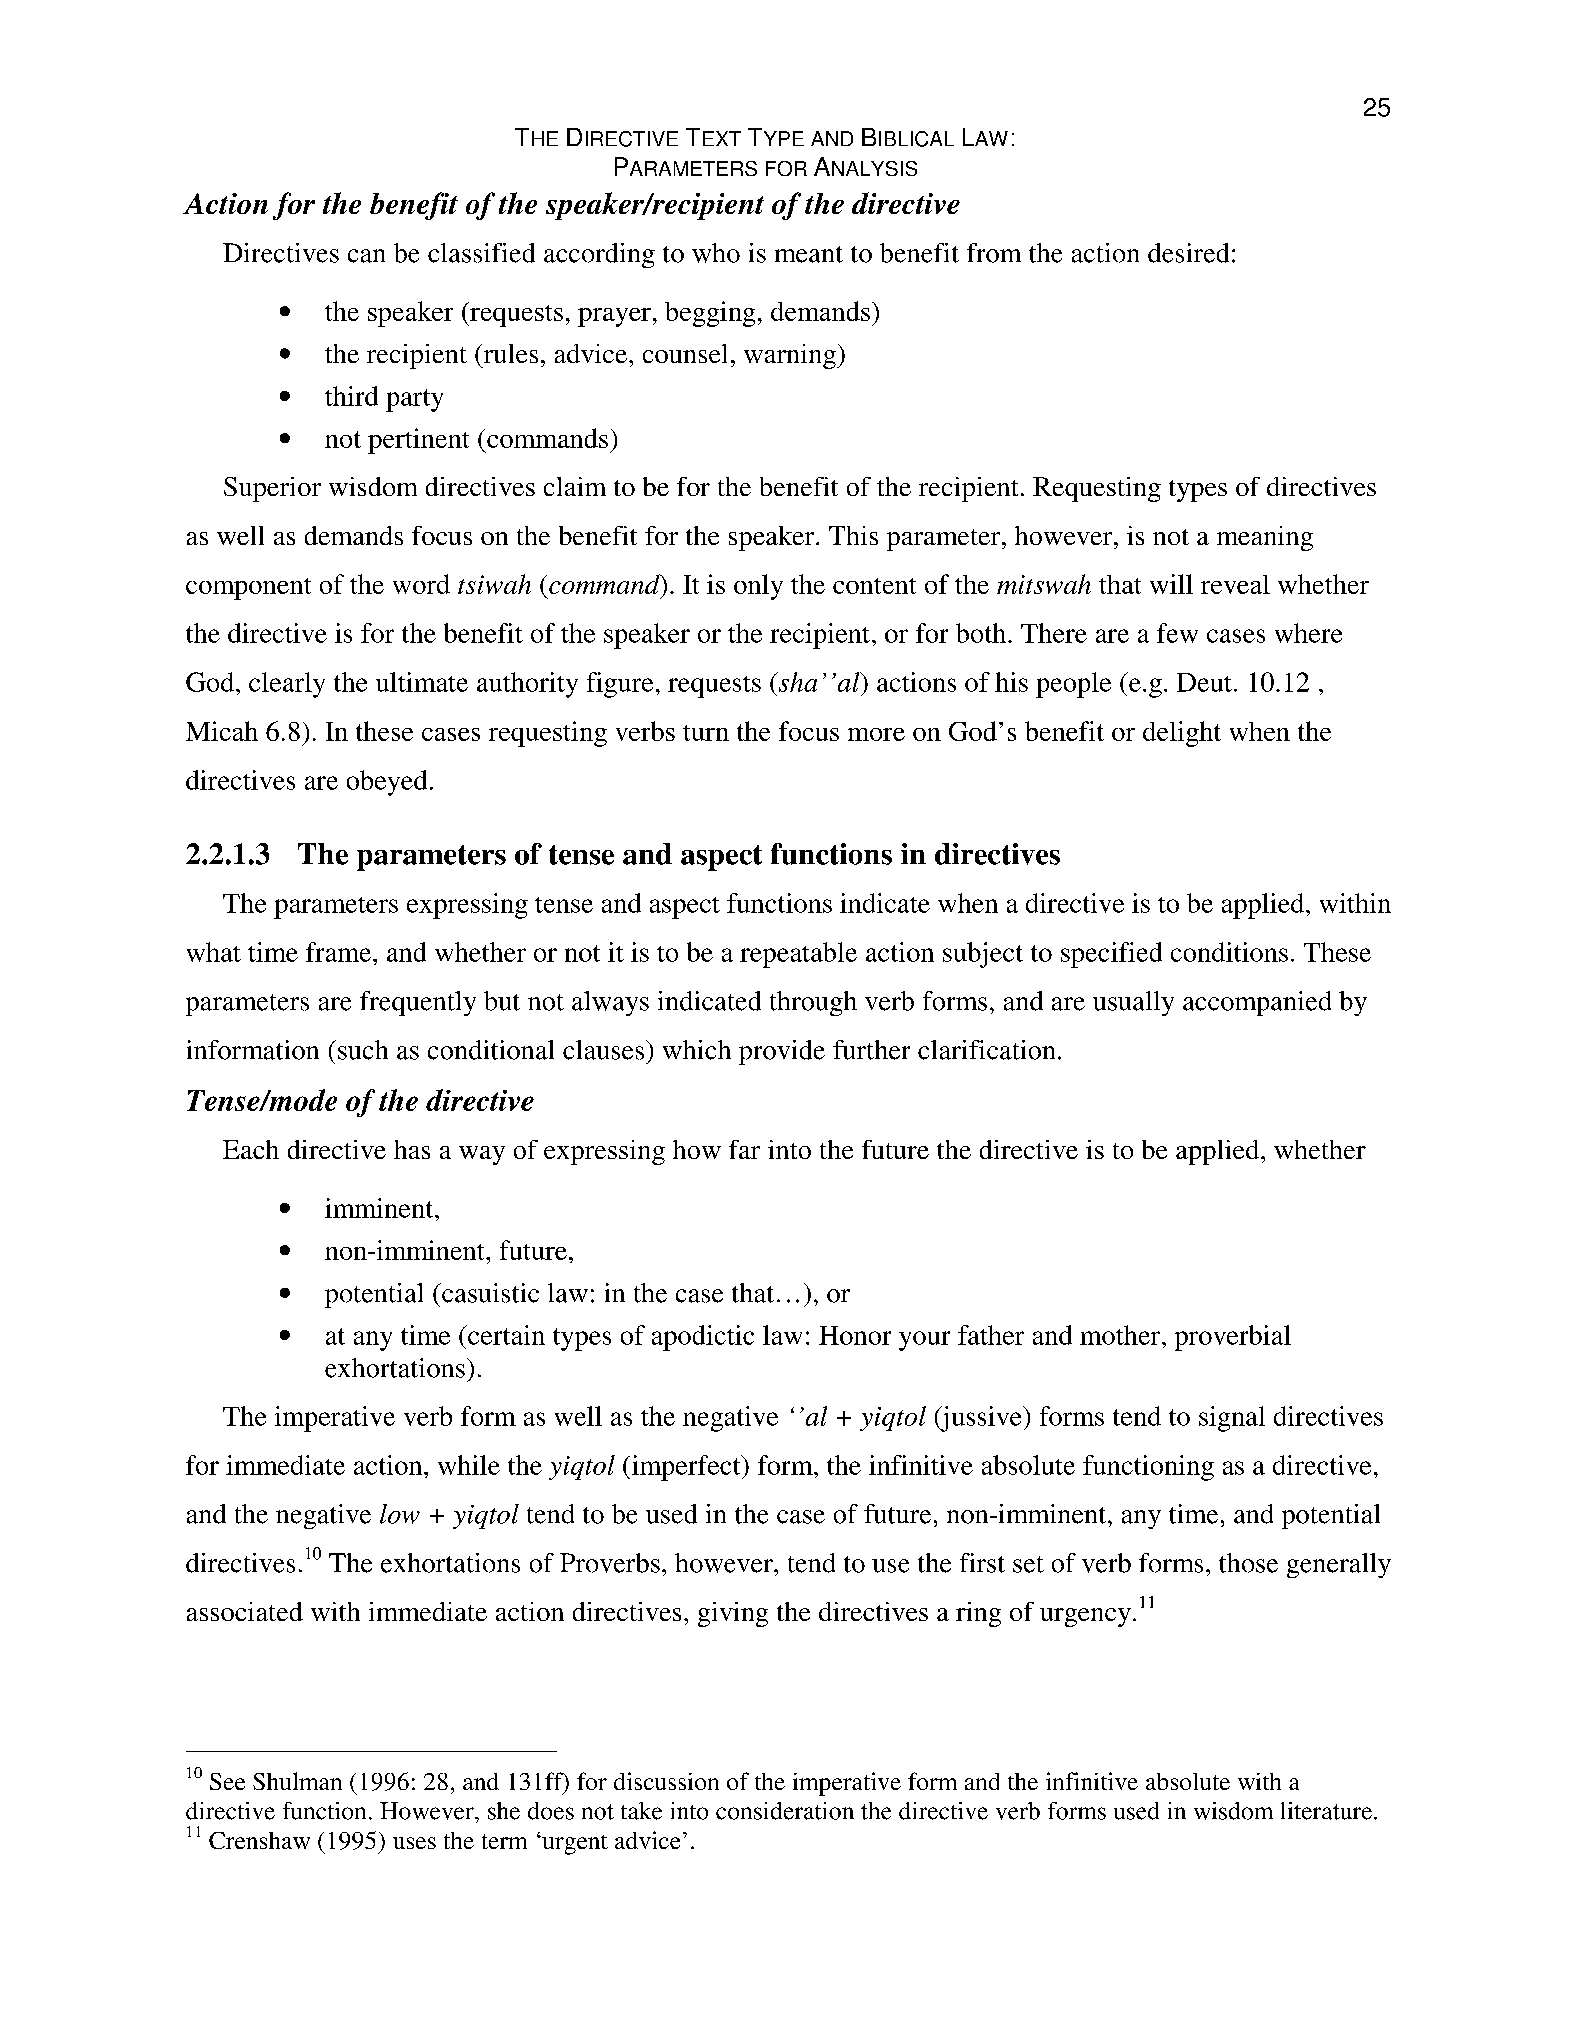  What do you see at coordinates (710, 314) in the screenshot?
I see `begging` at bounding box center [710, 314].
